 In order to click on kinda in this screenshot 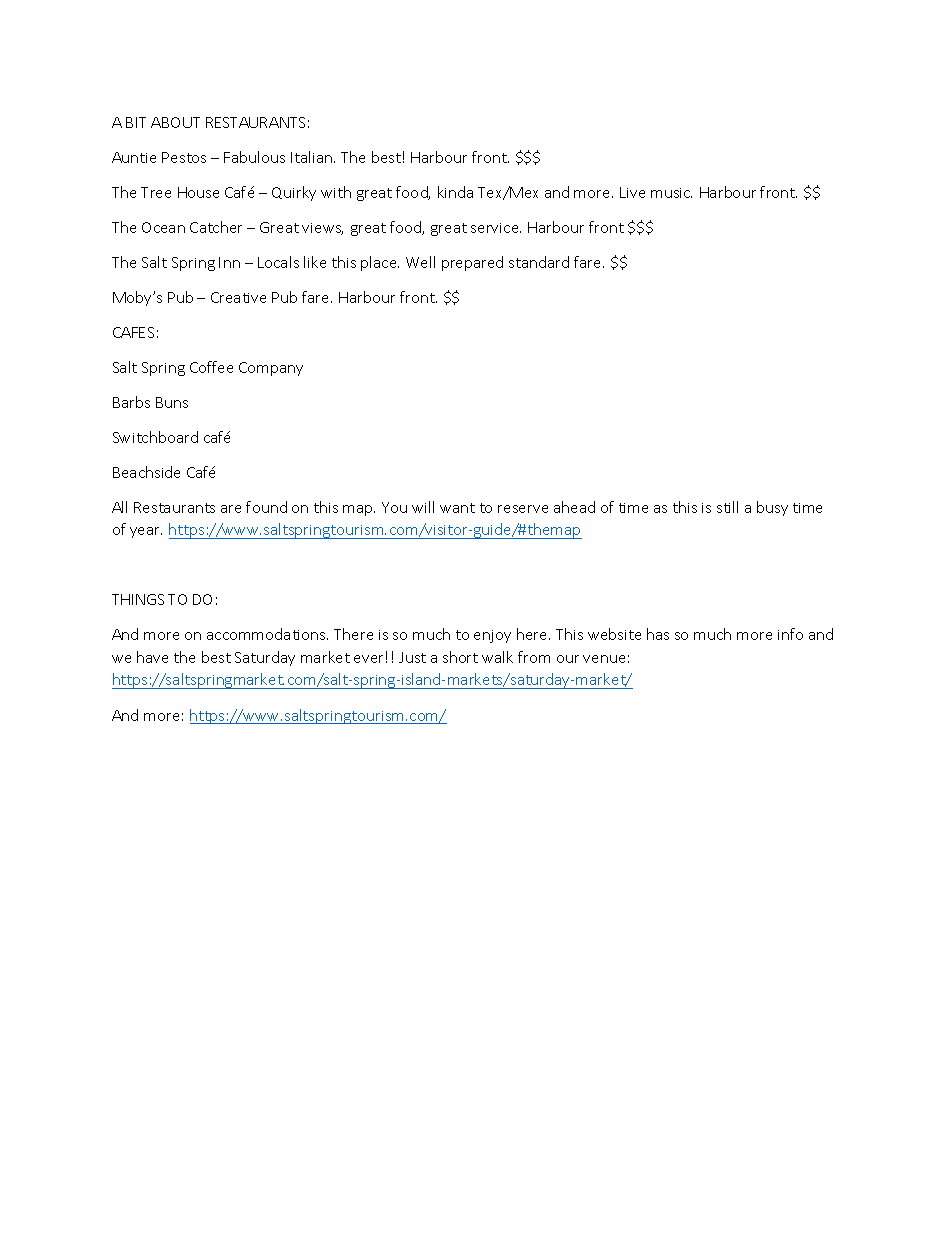, I will do `click(455, 192)`.
